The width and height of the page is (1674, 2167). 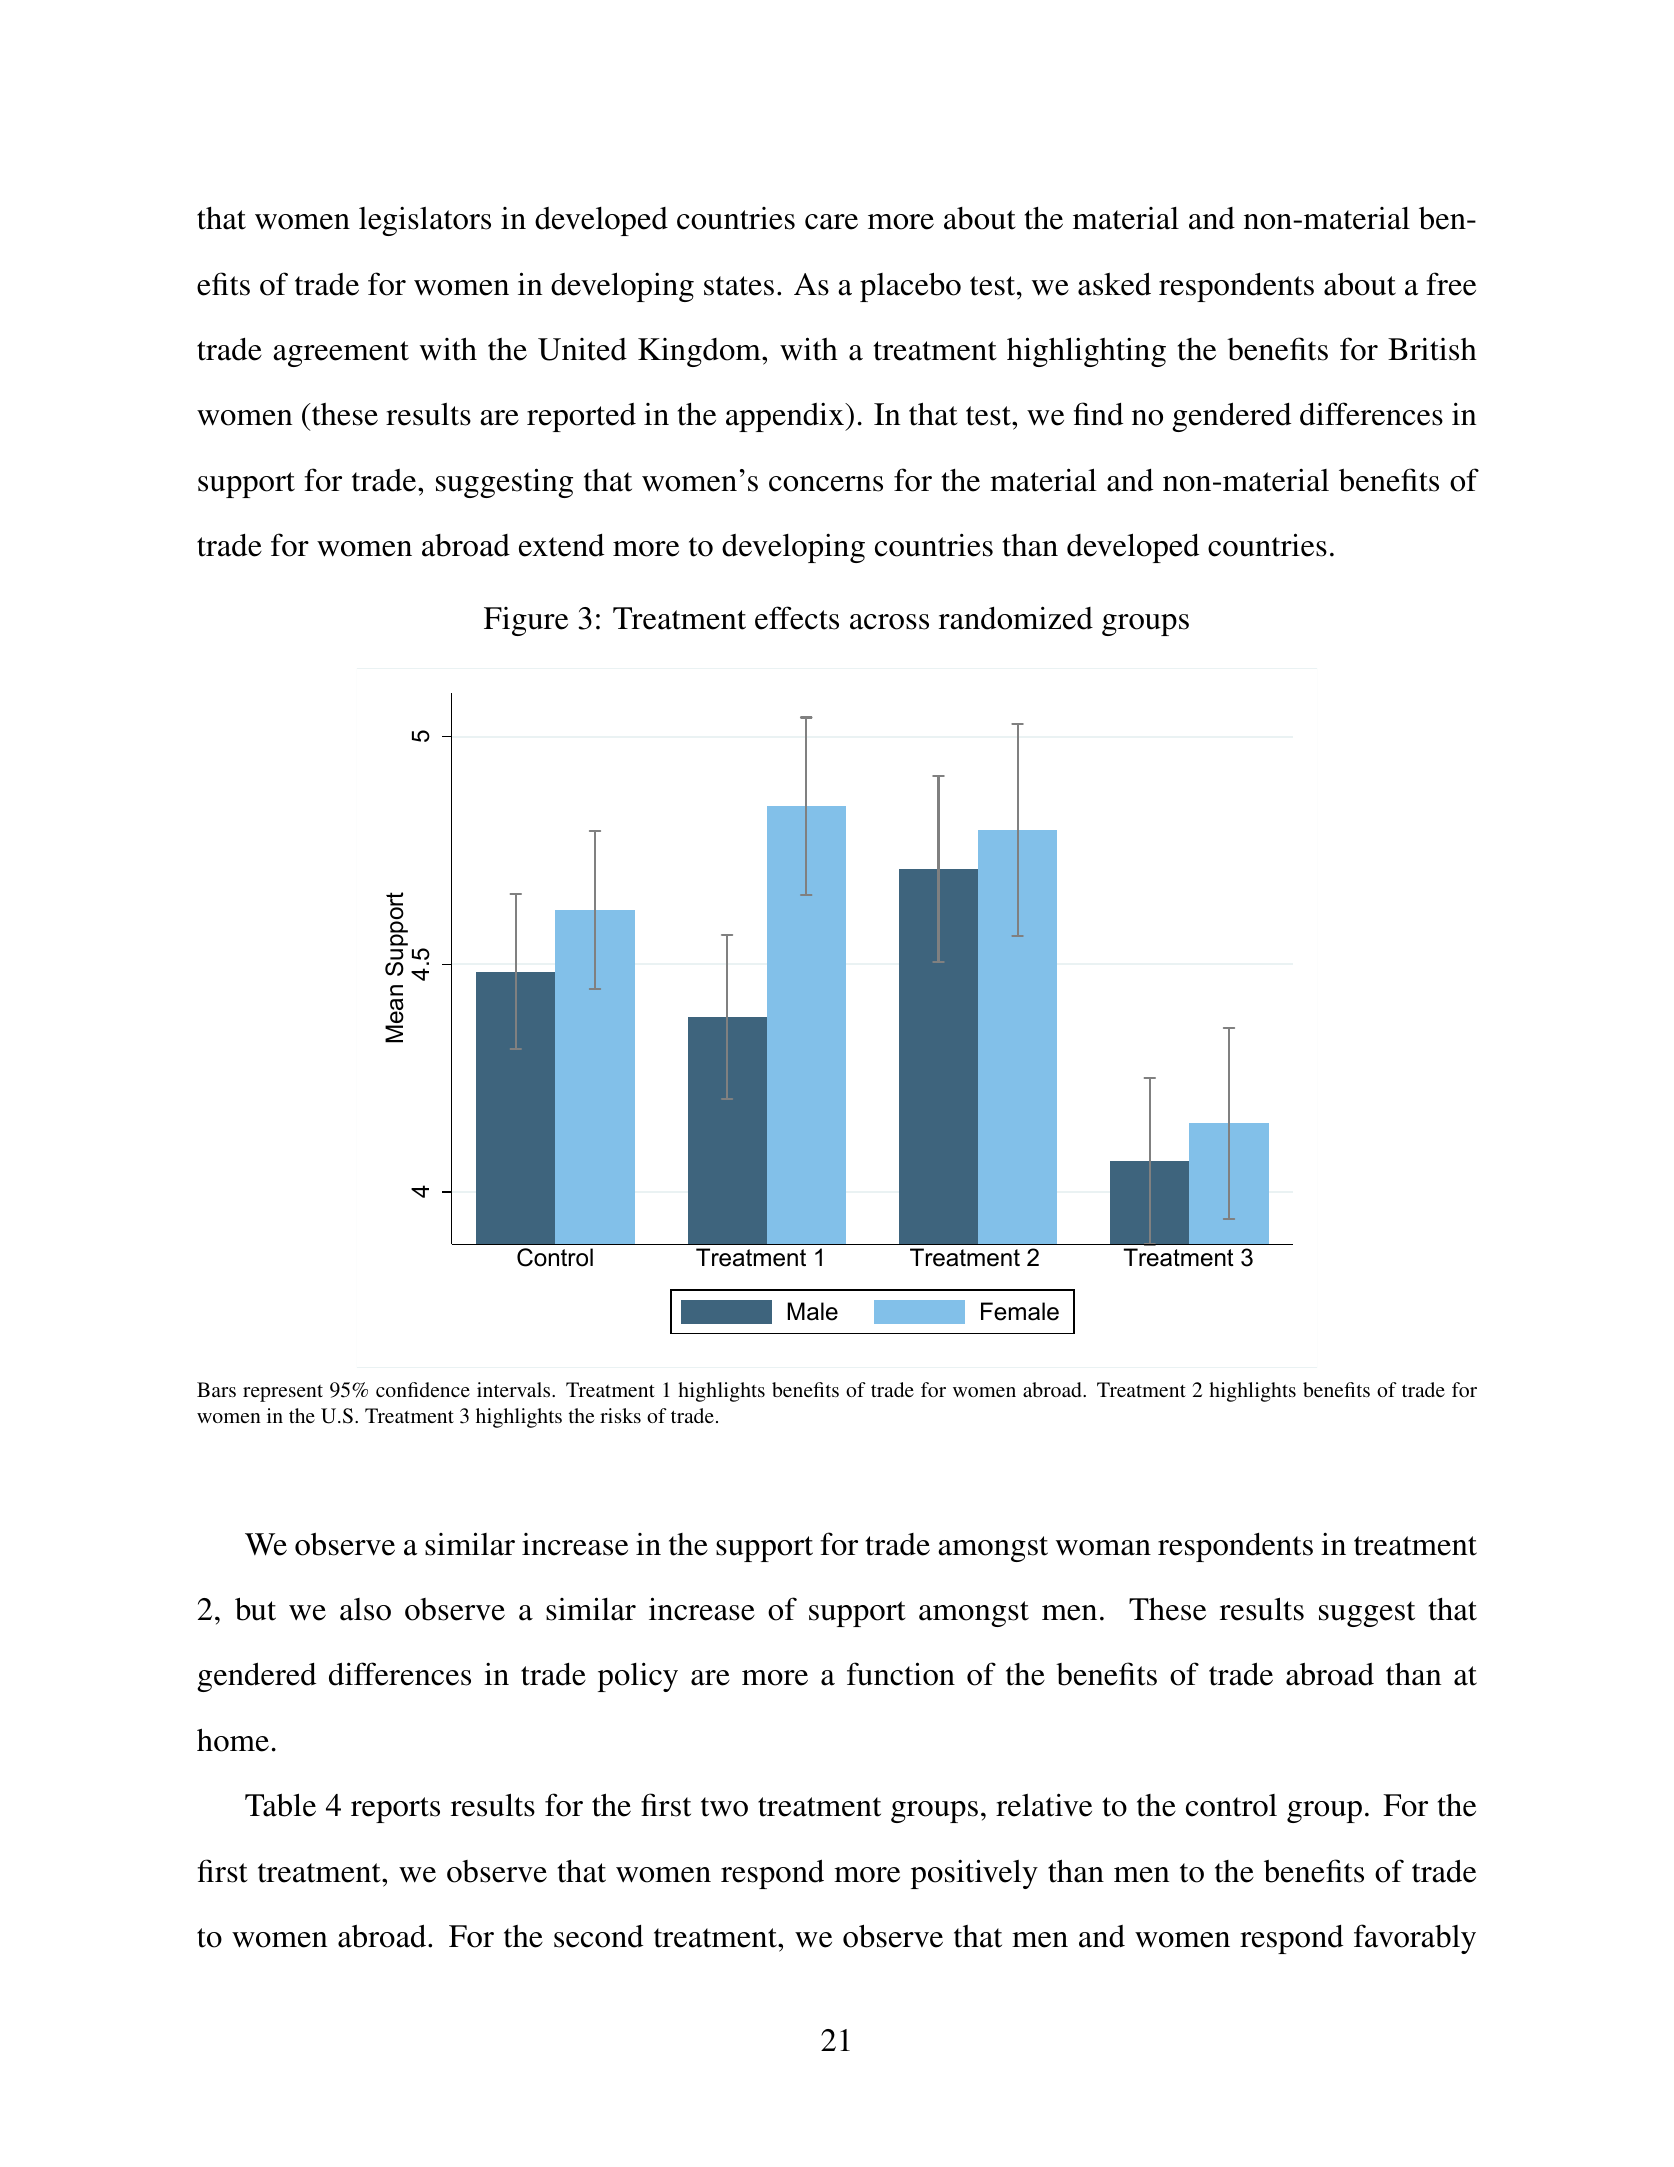 I want to click on Figure, so click(x=526, y=621).
